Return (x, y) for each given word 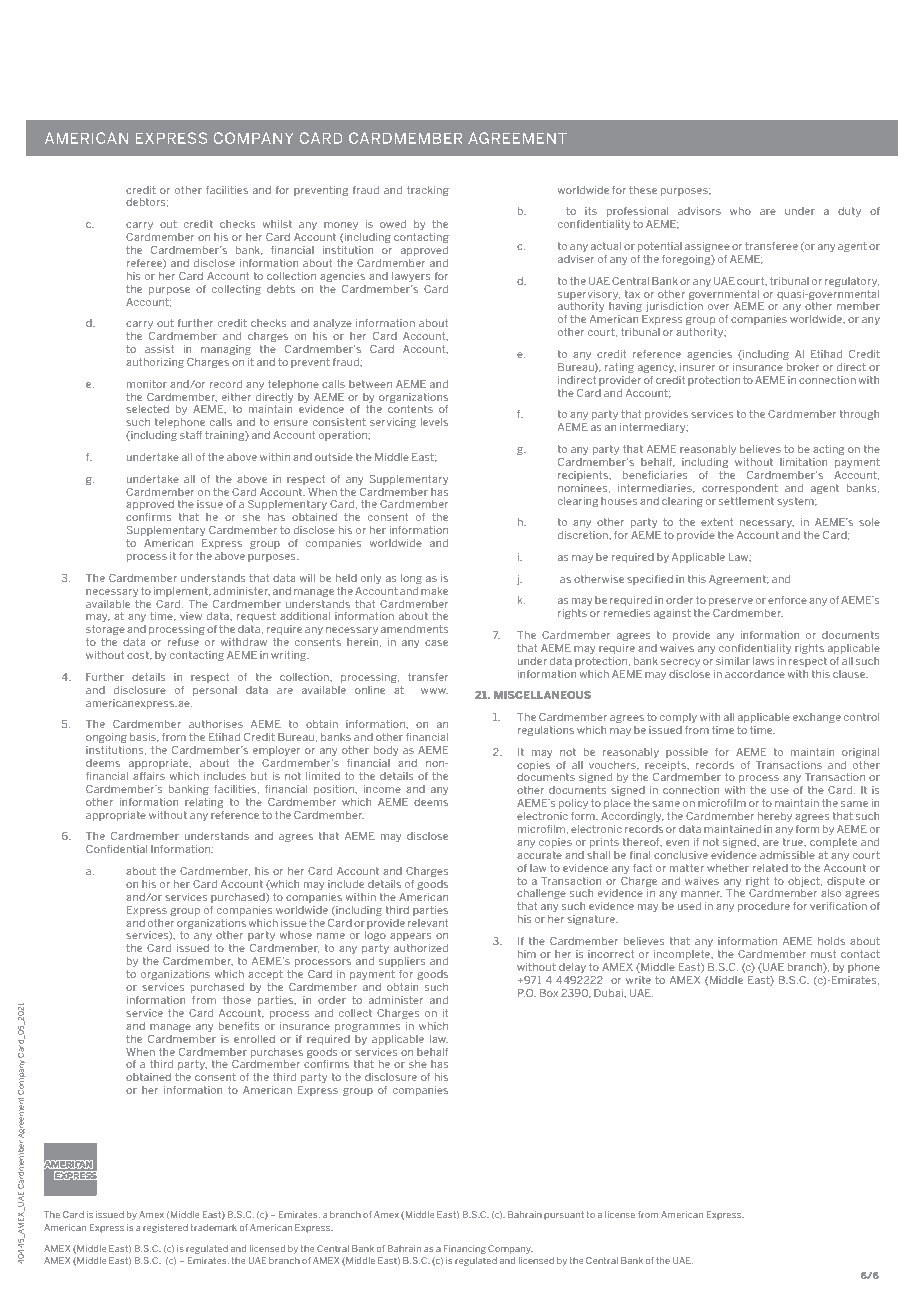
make (434, 591)
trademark (213, 1227)
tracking (428, 191)
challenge (541, 894)
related (770, 868)
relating (204, 803)
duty (849, 212)
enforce (787, 600)
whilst (277, 224)
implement (182, 592)
